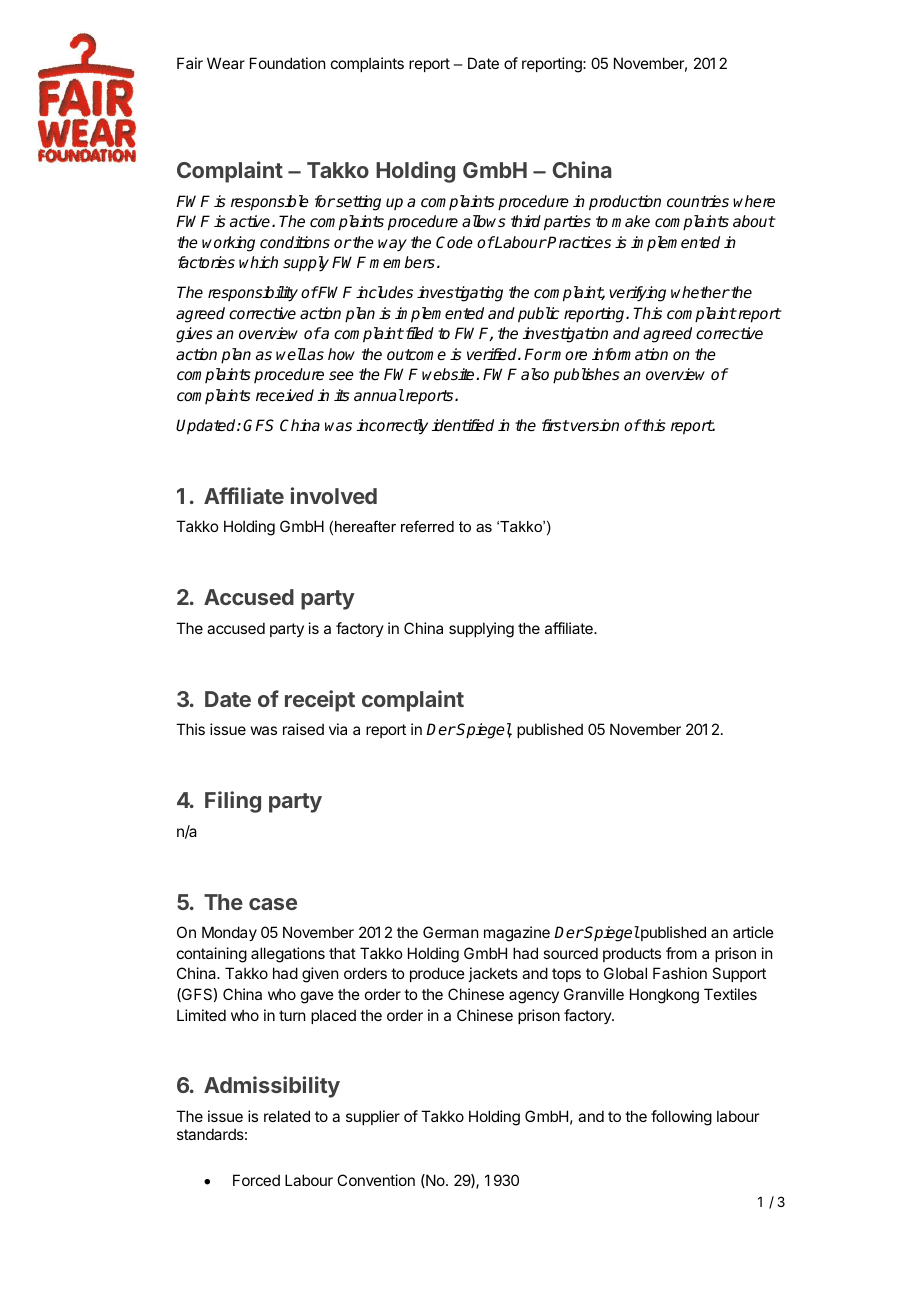 The width and height of the screenshot is (924, 1308). Describe the element at coordinates (256, 1180) in the screenshot. I see `Forced` at that location.
